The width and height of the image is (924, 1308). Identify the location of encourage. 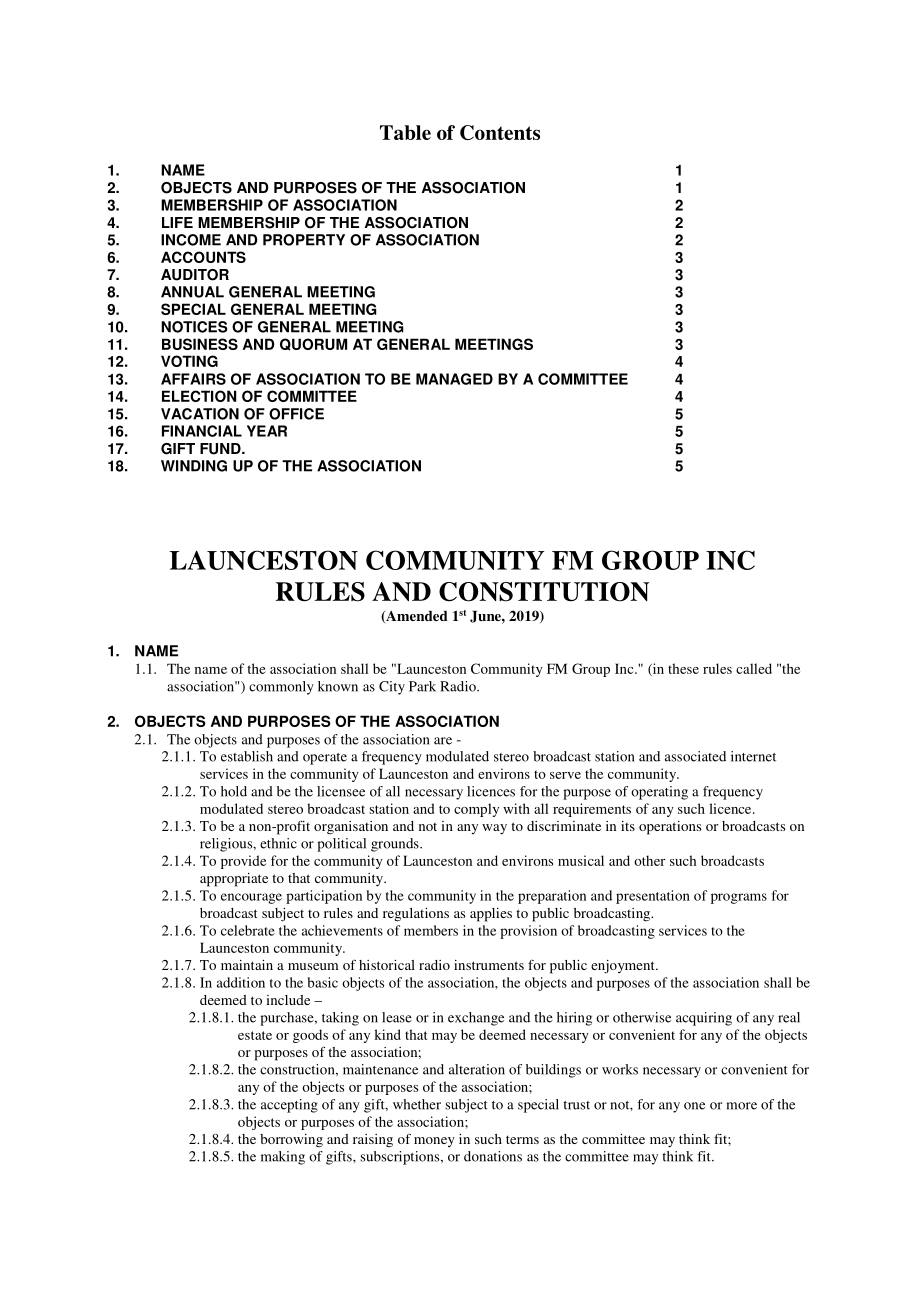
(251, 898).
